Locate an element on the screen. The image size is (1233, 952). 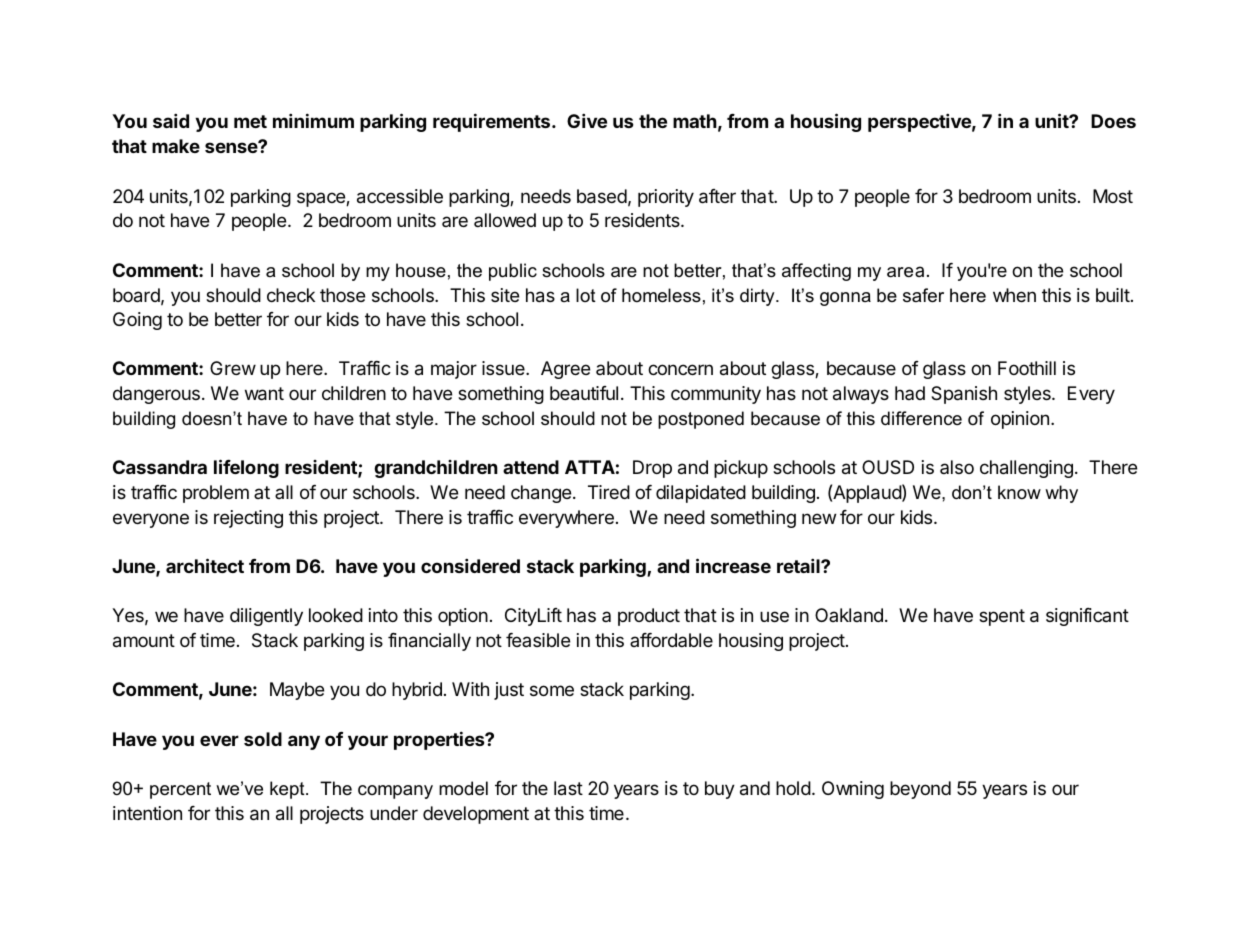
when is located at coordinates (1014, 295).
